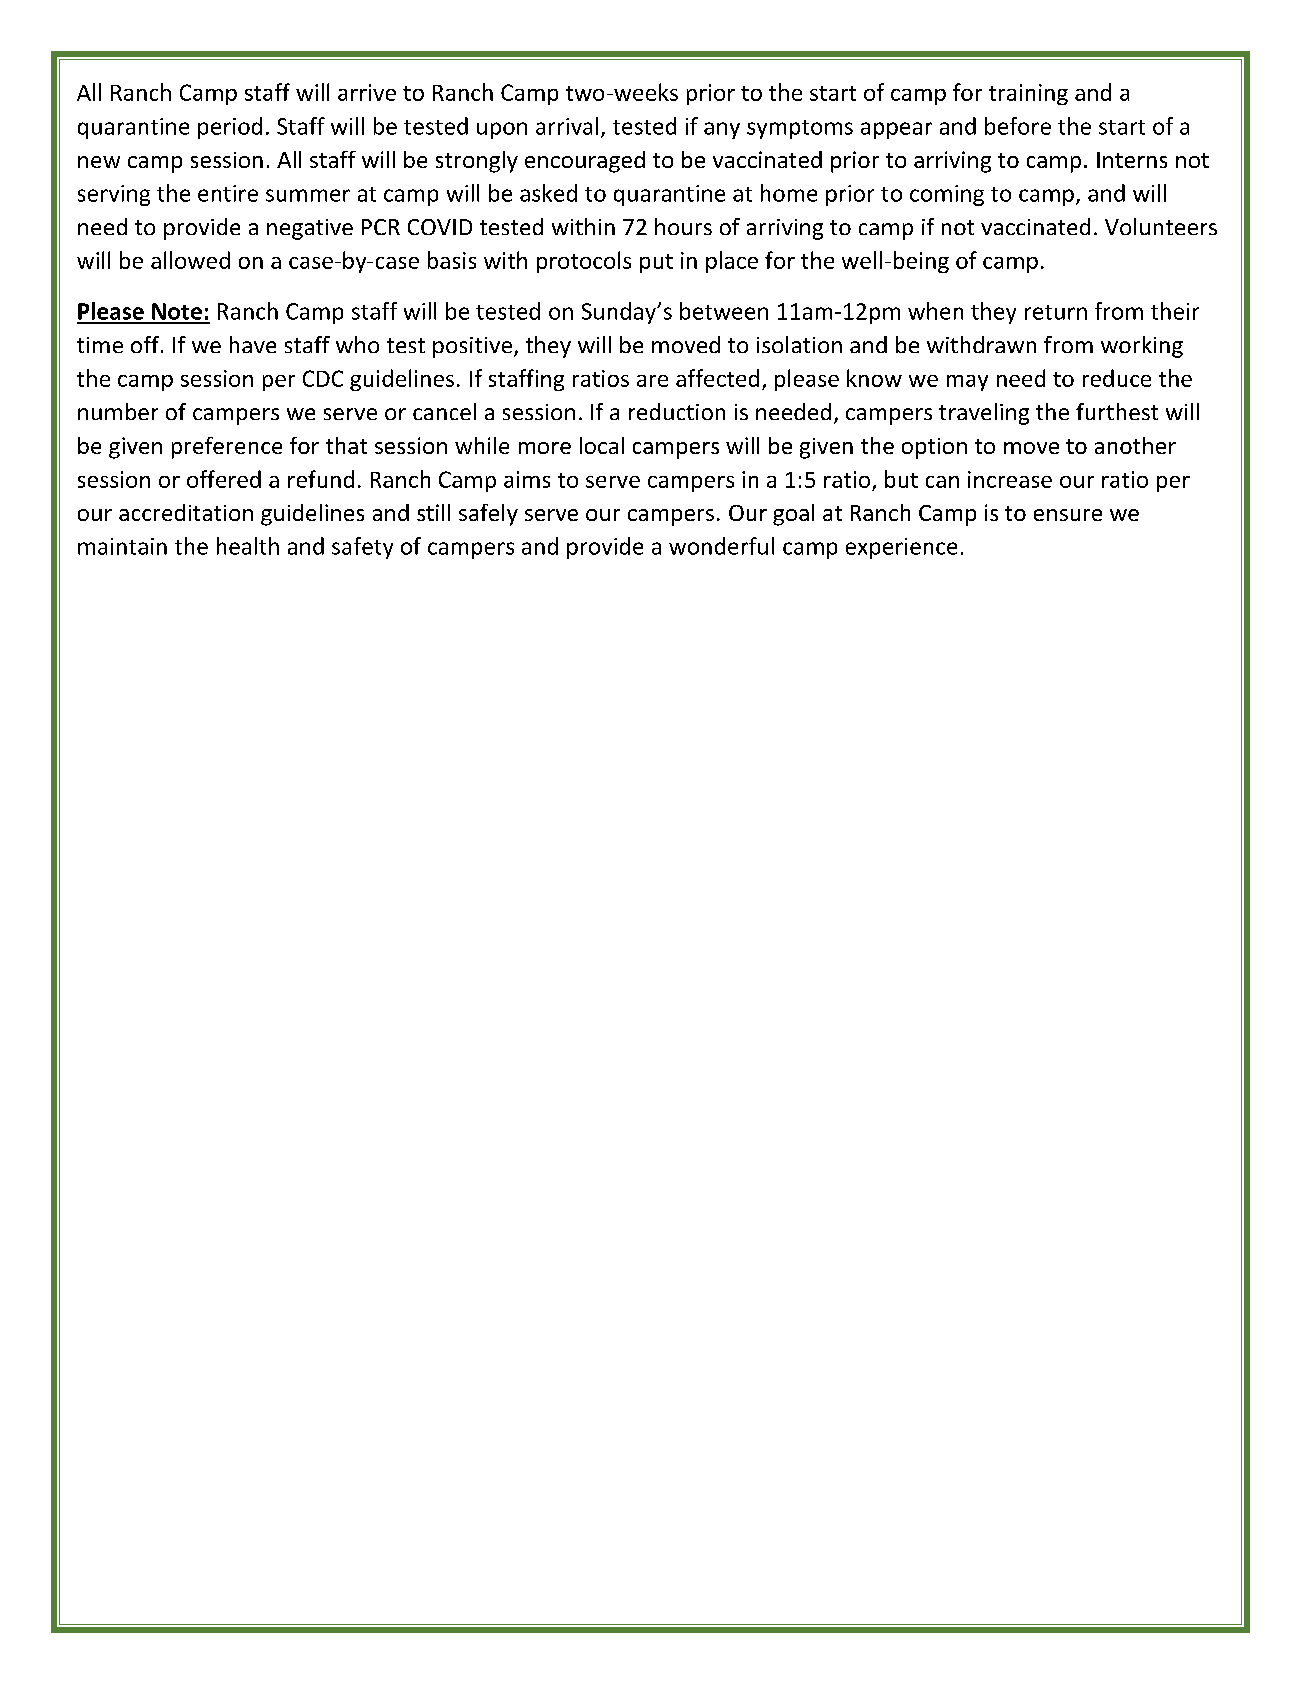 This screenshot has height=1684, width=1301. What do you see at coordinates (253, 344) in the screenshot?
I see `have` at bounding box center [253, 344].
